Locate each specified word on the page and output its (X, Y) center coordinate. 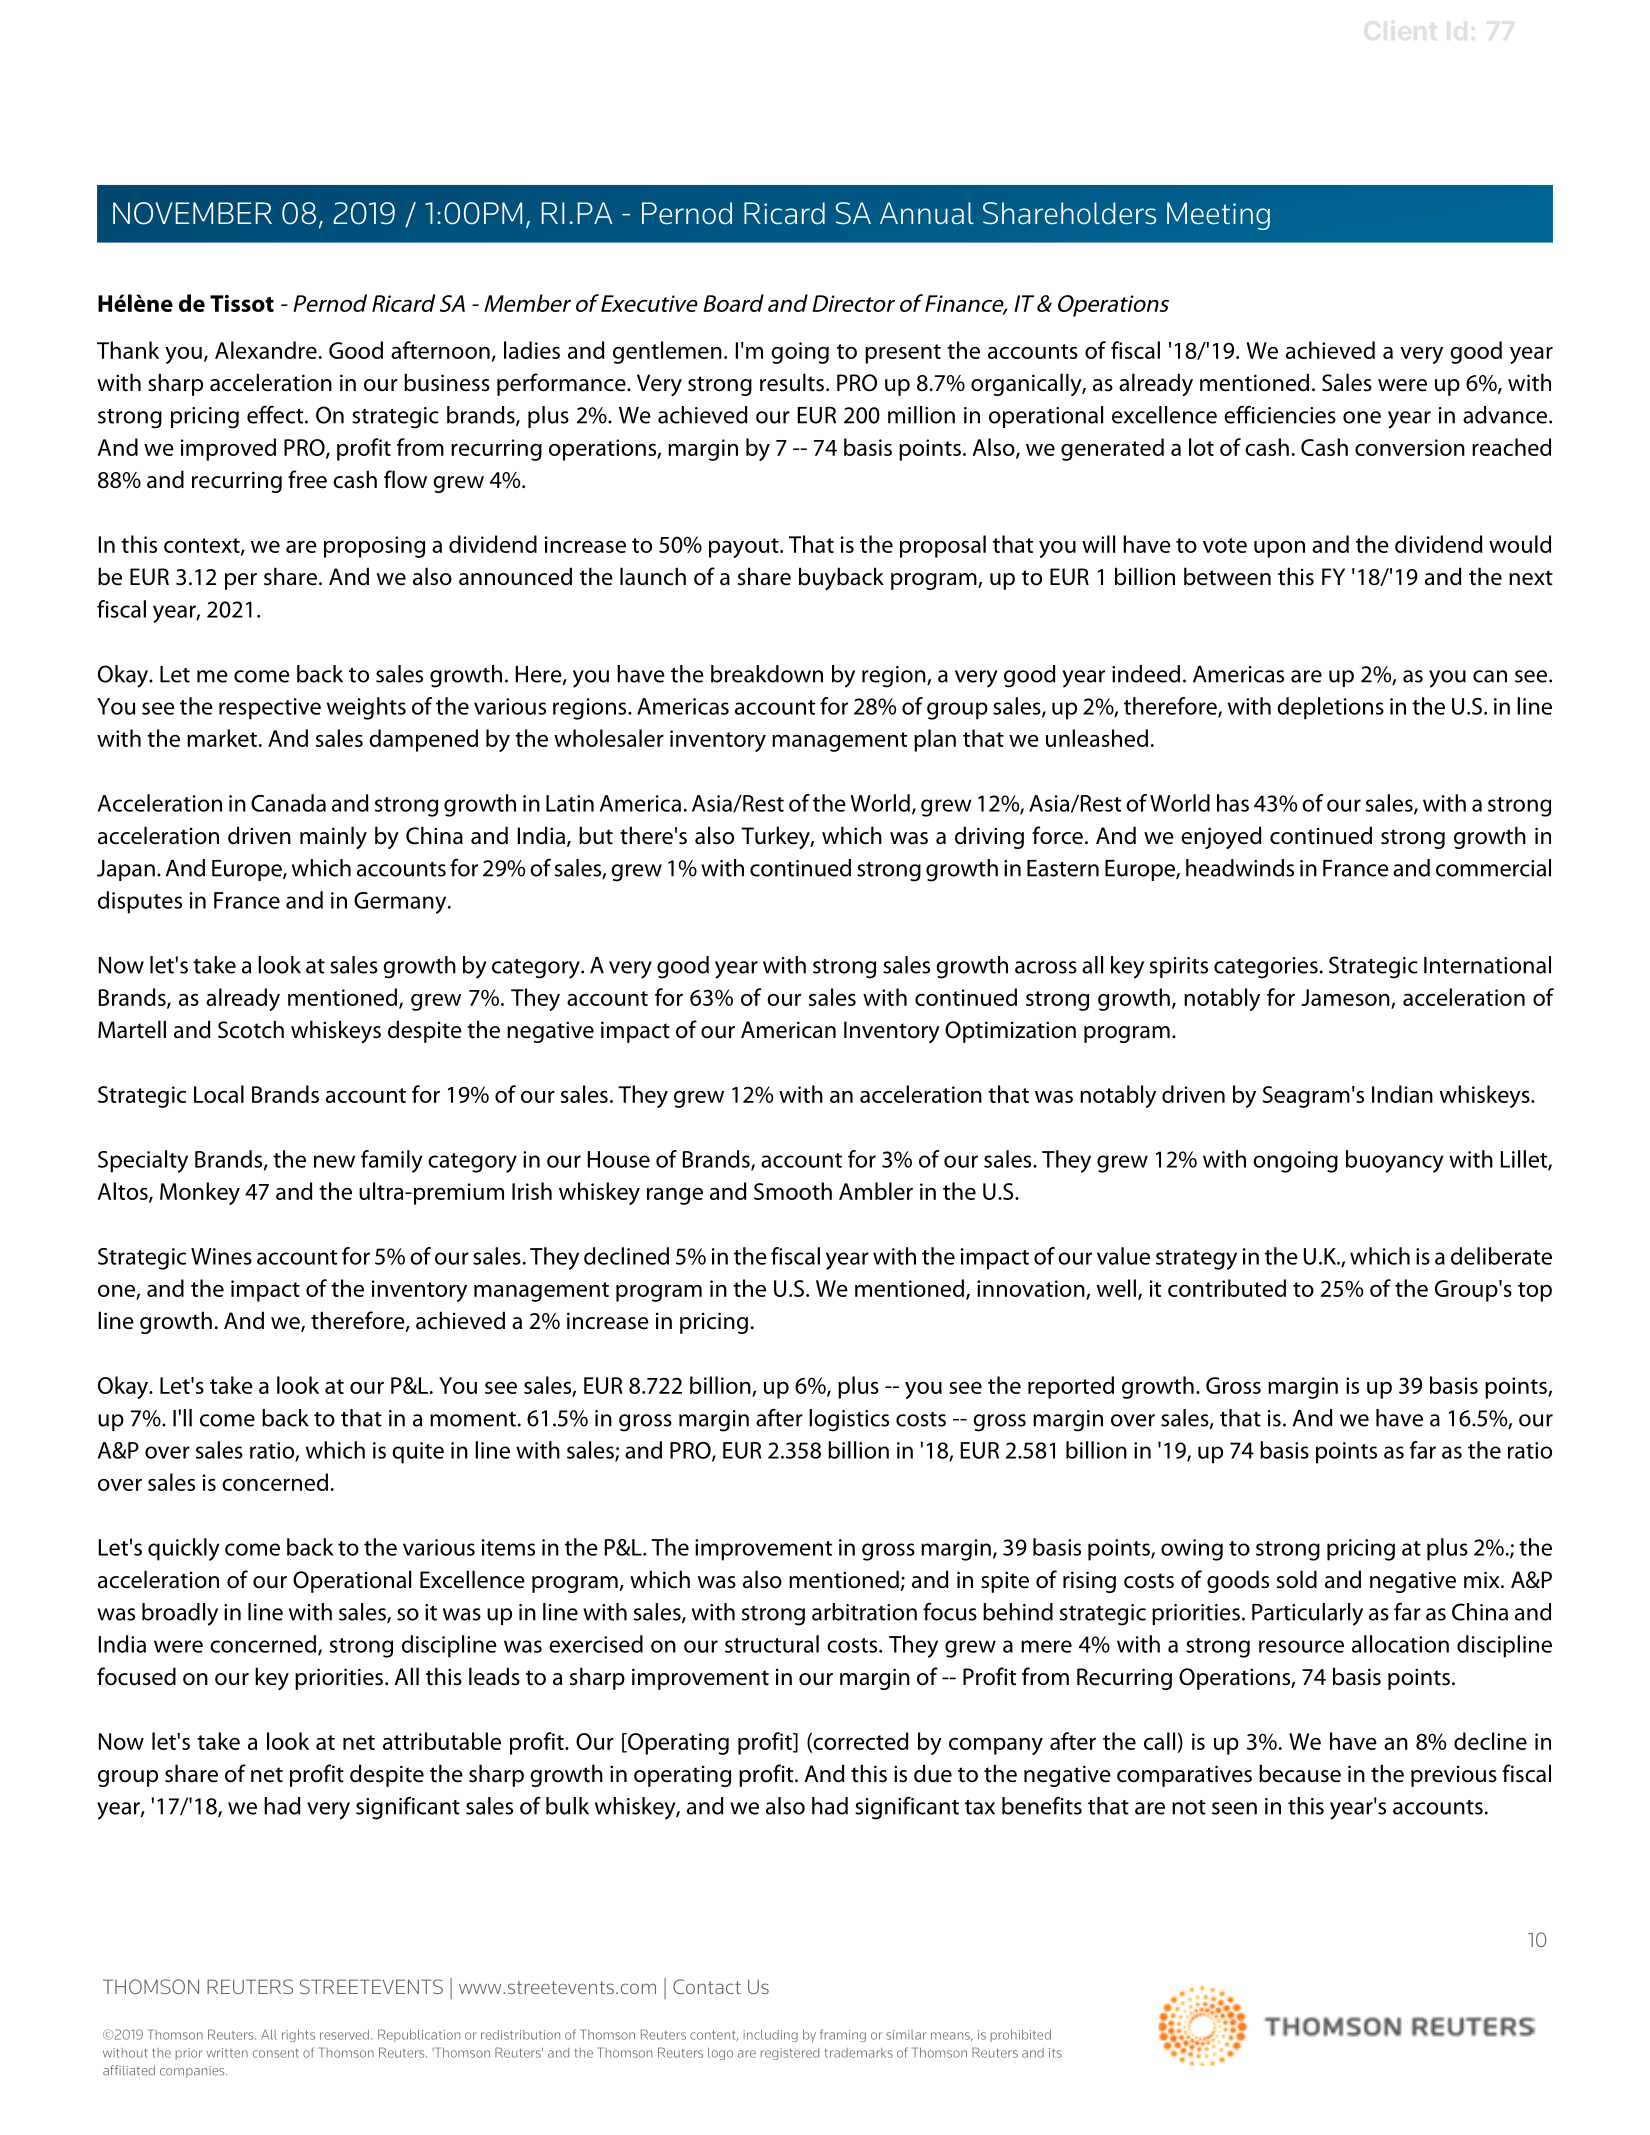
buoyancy (1395, 1161)
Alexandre (266, 350)
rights (298, 2036)
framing (843, 2035)
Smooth (793, 1191)
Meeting (1218, 216)
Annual (927, 213)
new (334, 1161)
